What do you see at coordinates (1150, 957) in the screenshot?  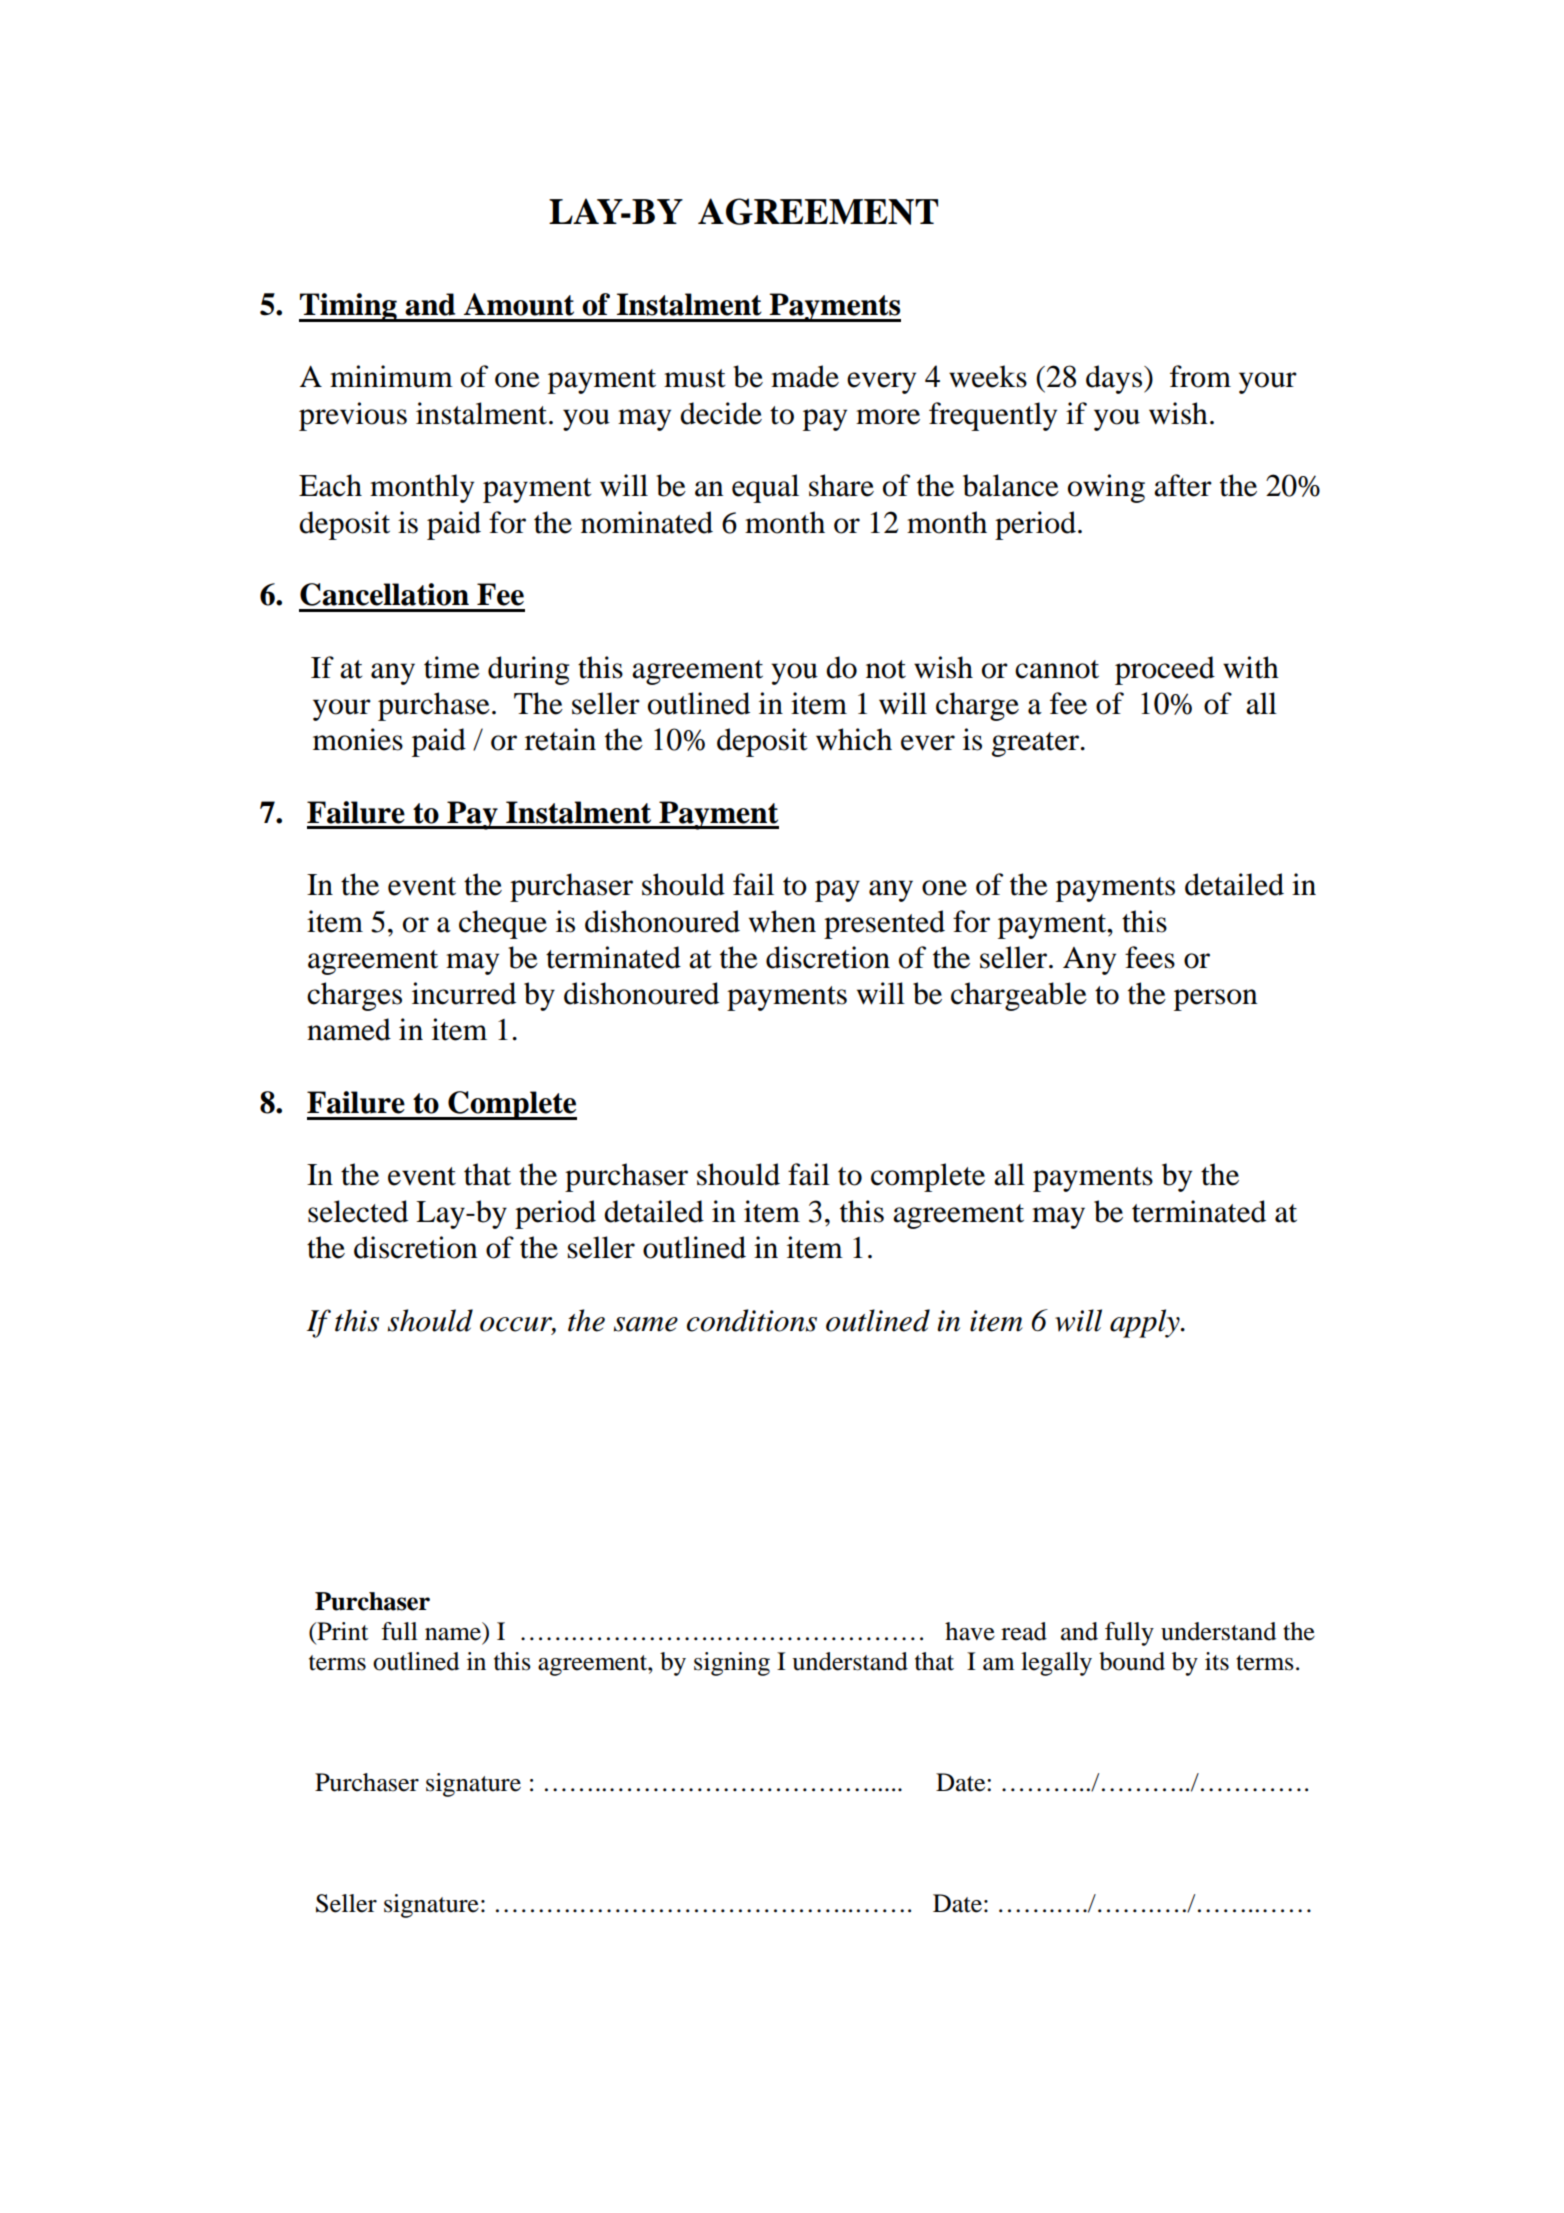 I see `fees` at bounding box center [1150, 957].
